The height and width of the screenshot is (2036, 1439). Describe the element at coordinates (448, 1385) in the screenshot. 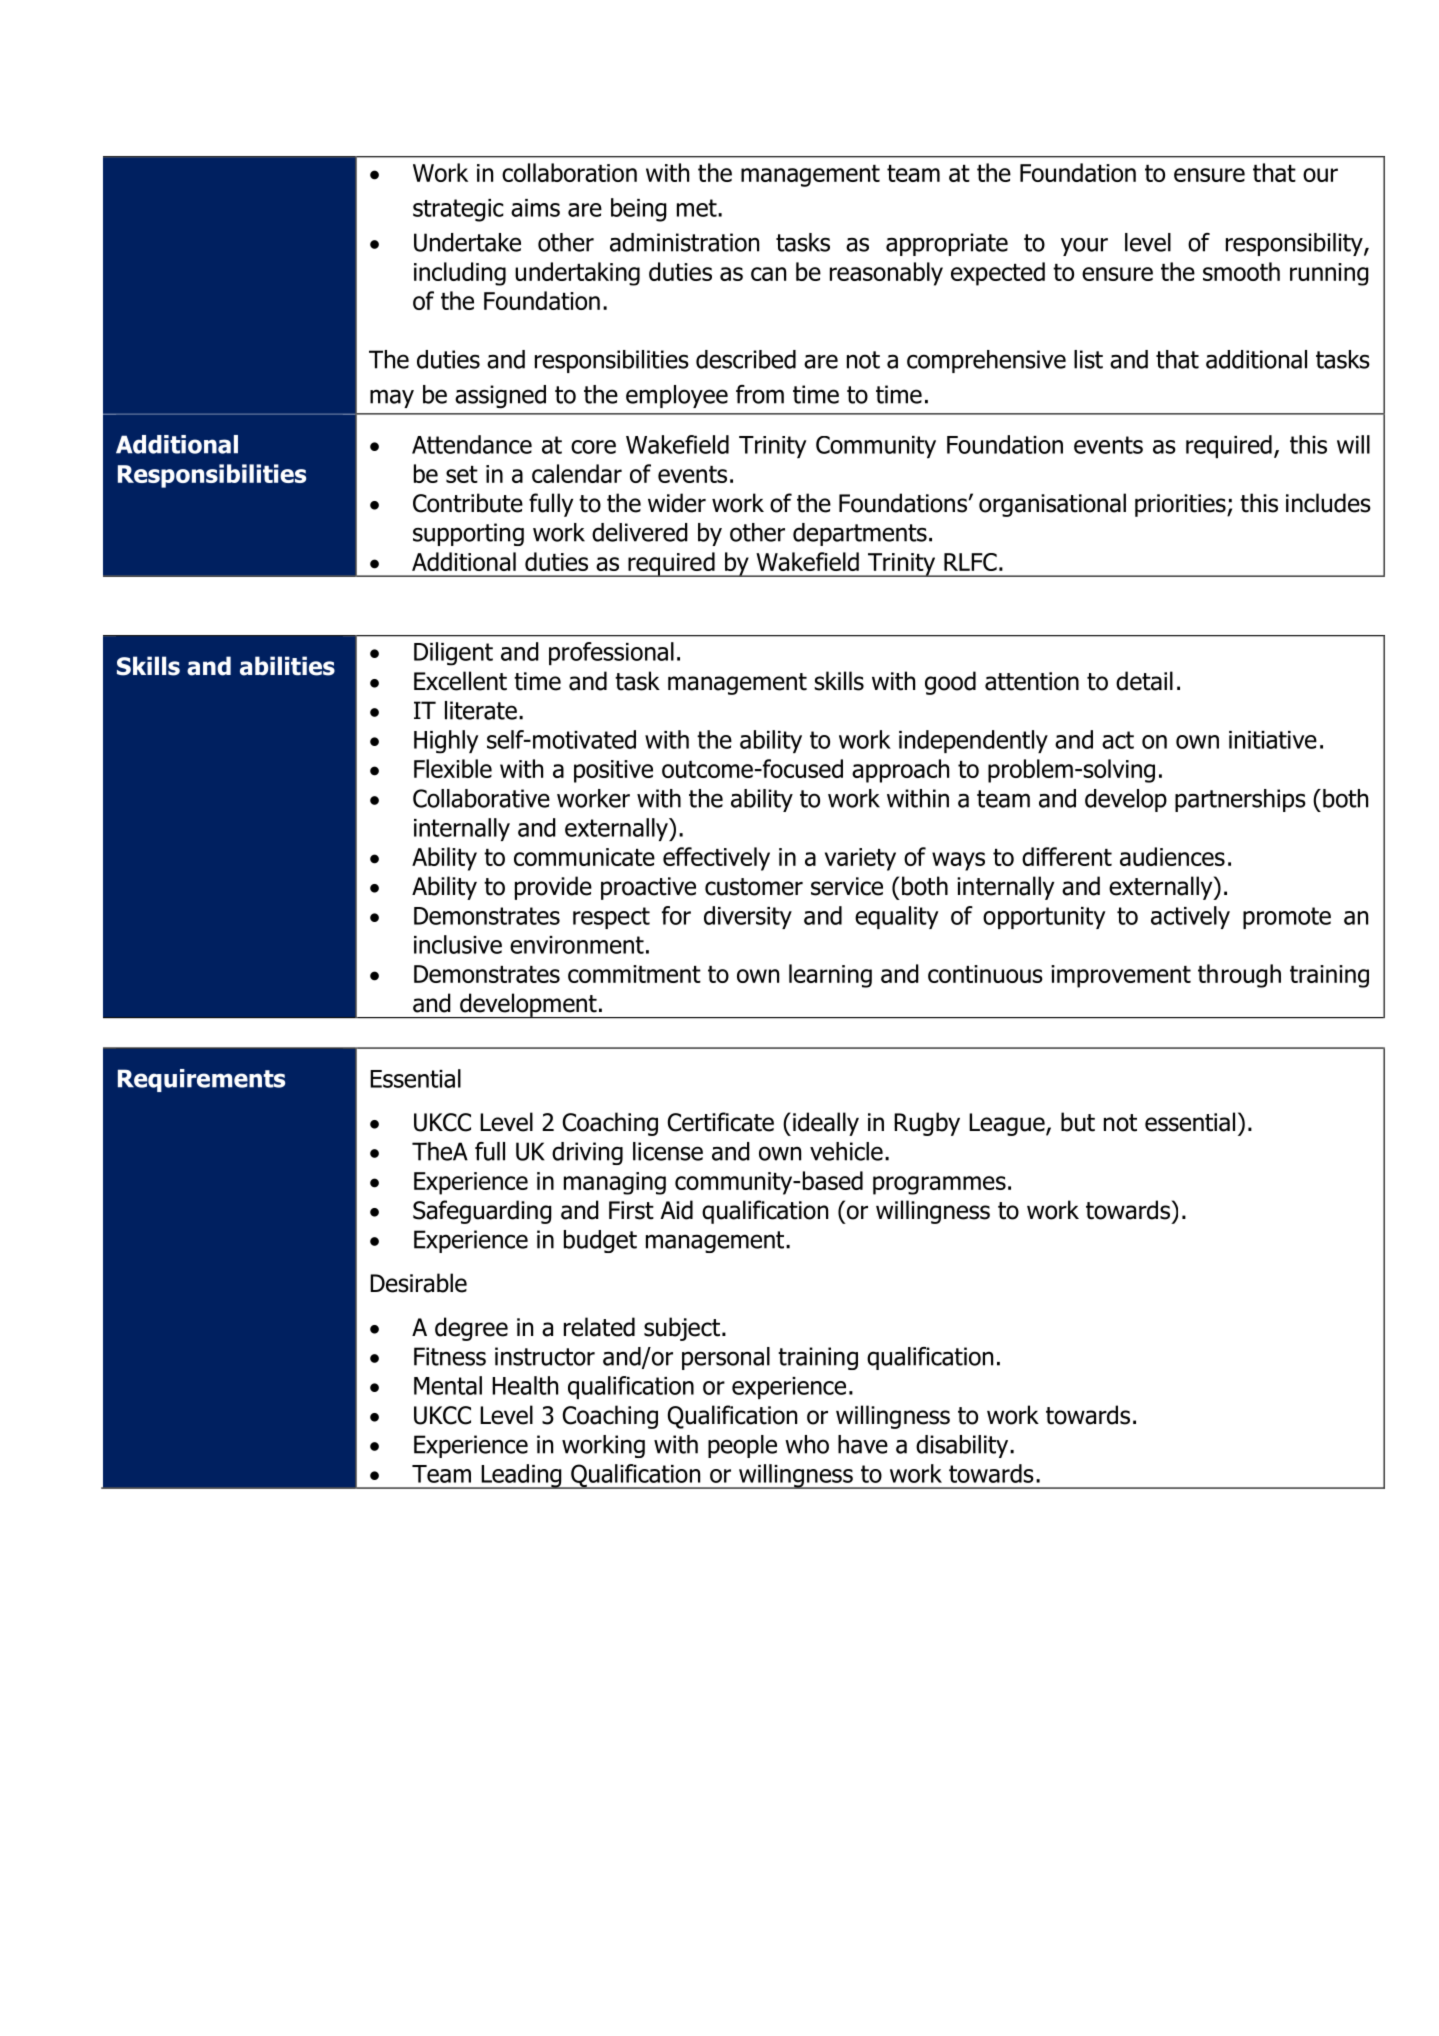

I see `Mental` at that location.
